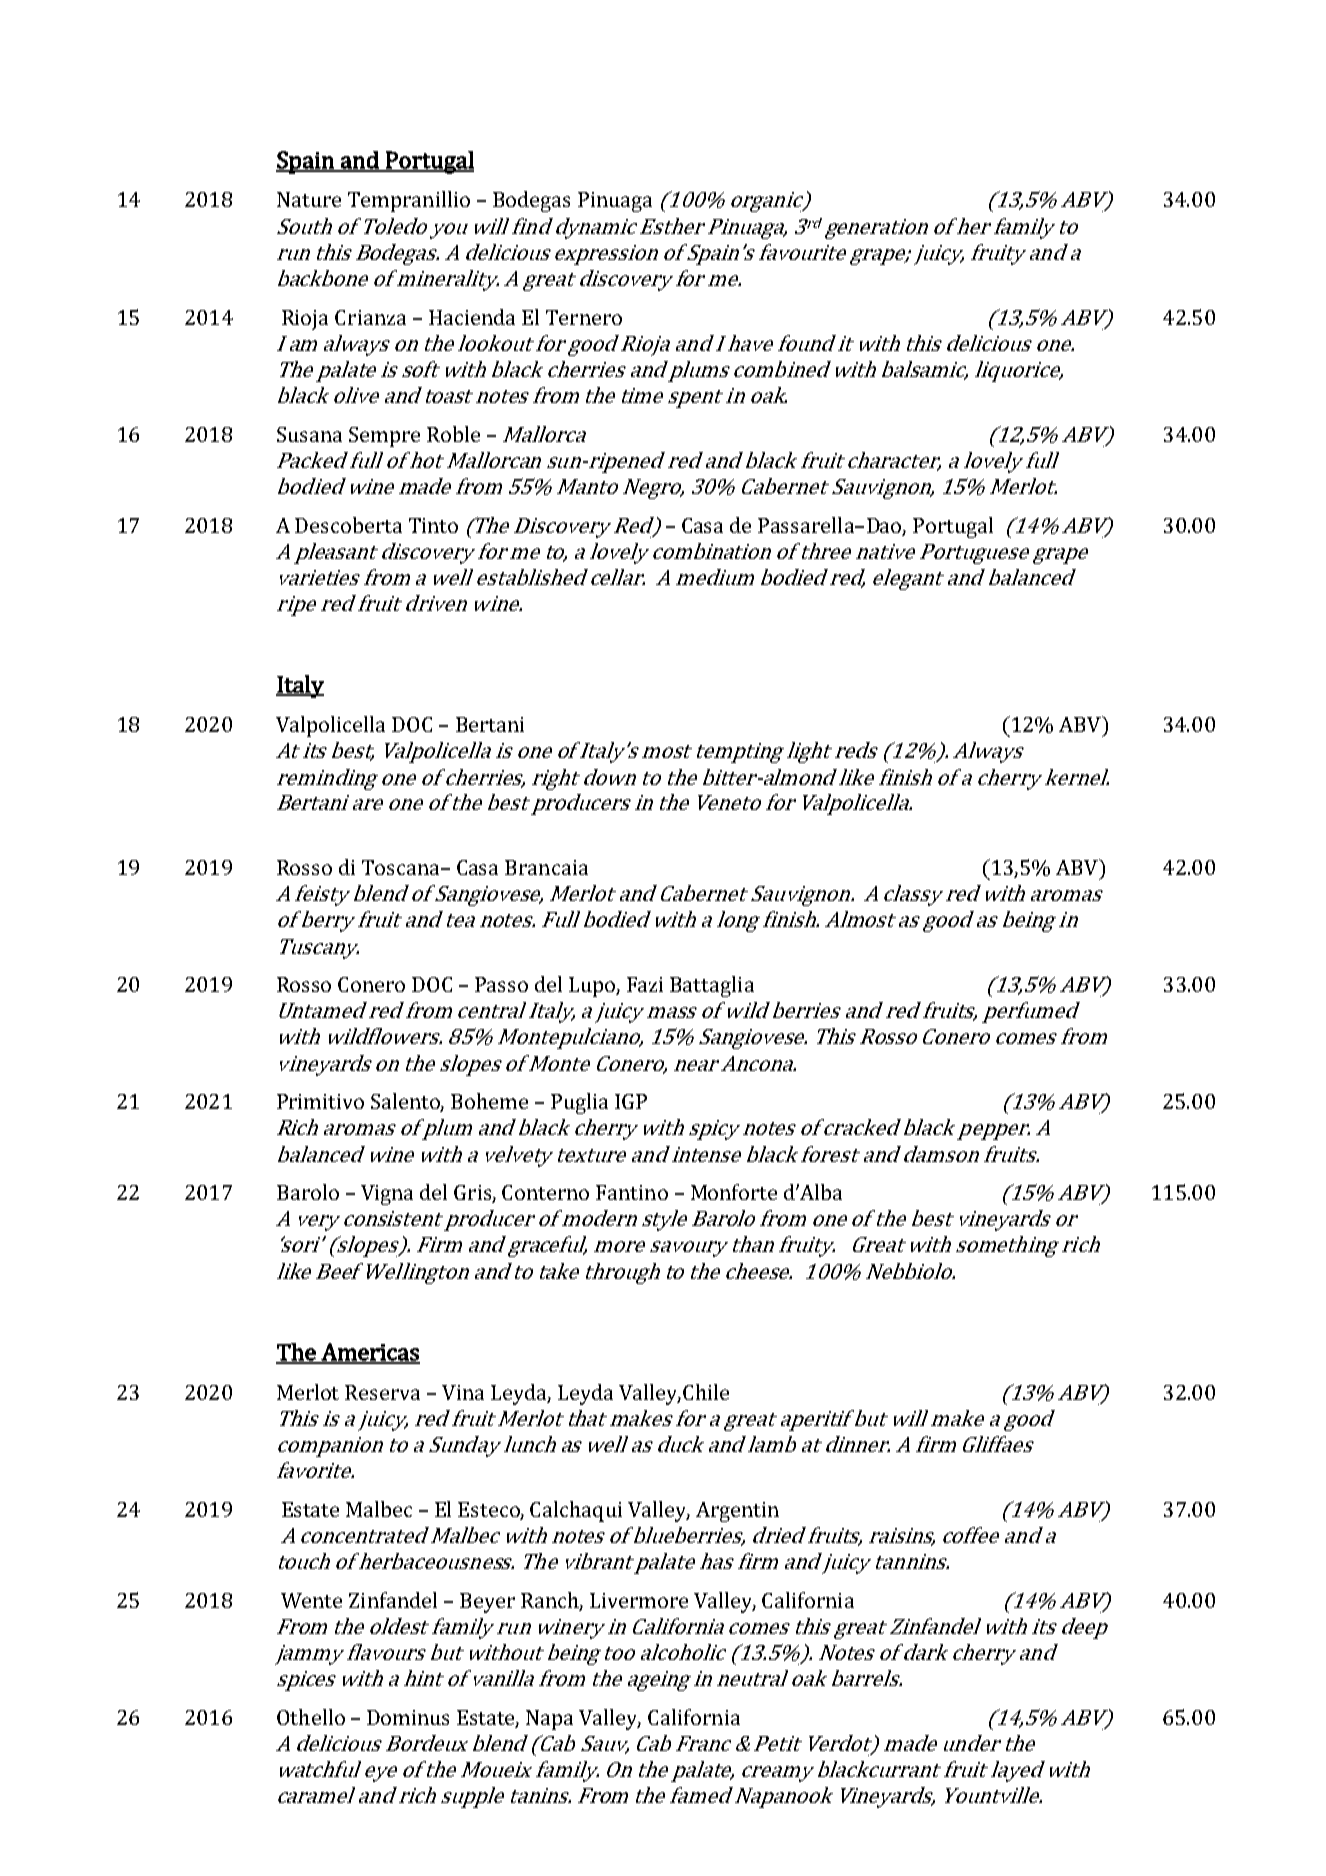  Describe the element at coordinates (631, 1101) in the image. I see `IGP` at that location.
